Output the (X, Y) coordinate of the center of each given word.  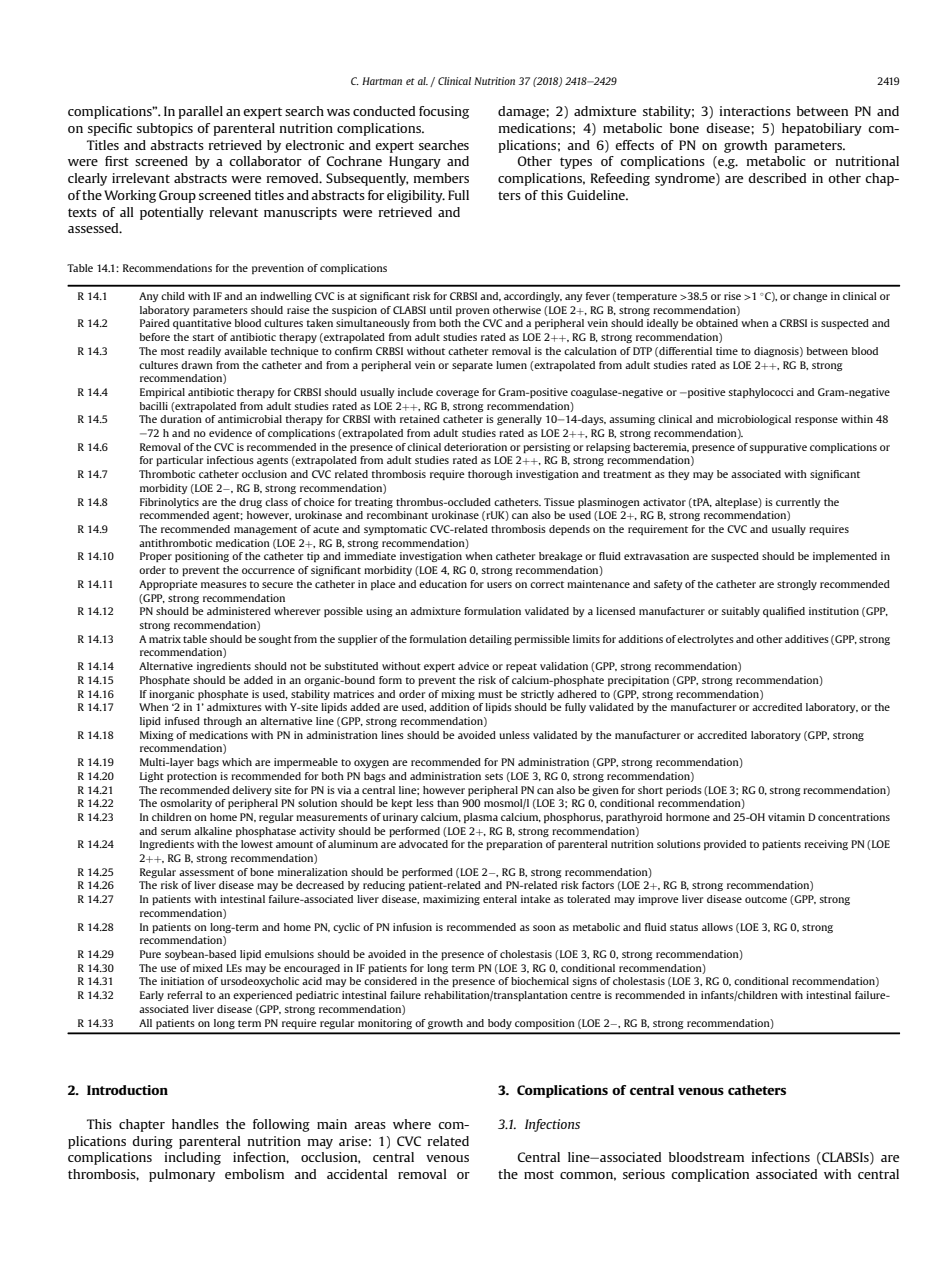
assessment (206, 872)
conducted (384, 111)
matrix (165, 639)
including (193, 1158)
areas (370, 1125)
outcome (766, 899)
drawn (197, 365)
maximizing (451, 900)
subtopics (165, 129)
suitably (740, 612)
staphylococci (761, 393)
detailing (490, 640)
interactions (755, 111)
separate (472, 366)
